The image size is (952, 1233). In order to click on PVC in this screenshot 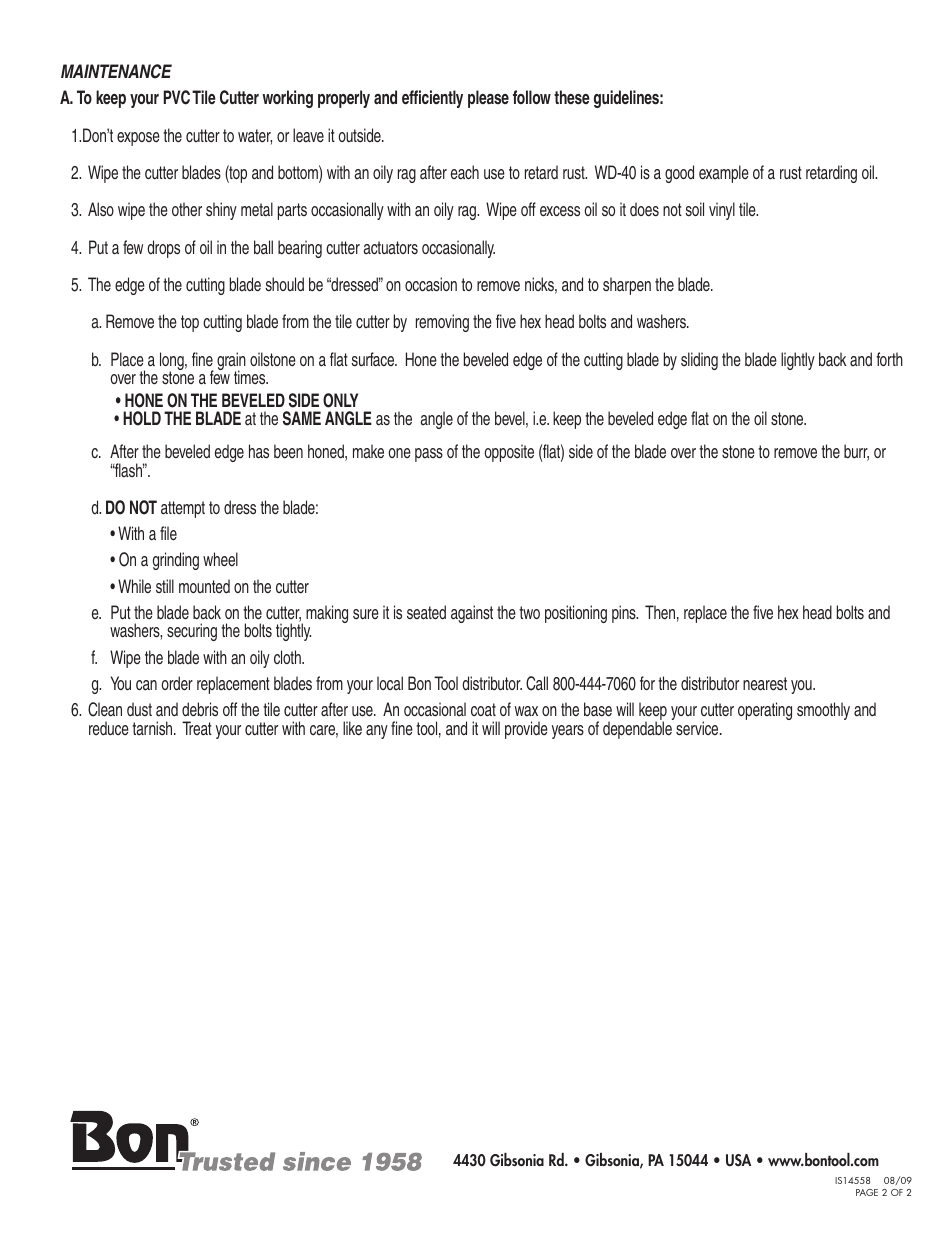, I will do `click(177, 97)`.
